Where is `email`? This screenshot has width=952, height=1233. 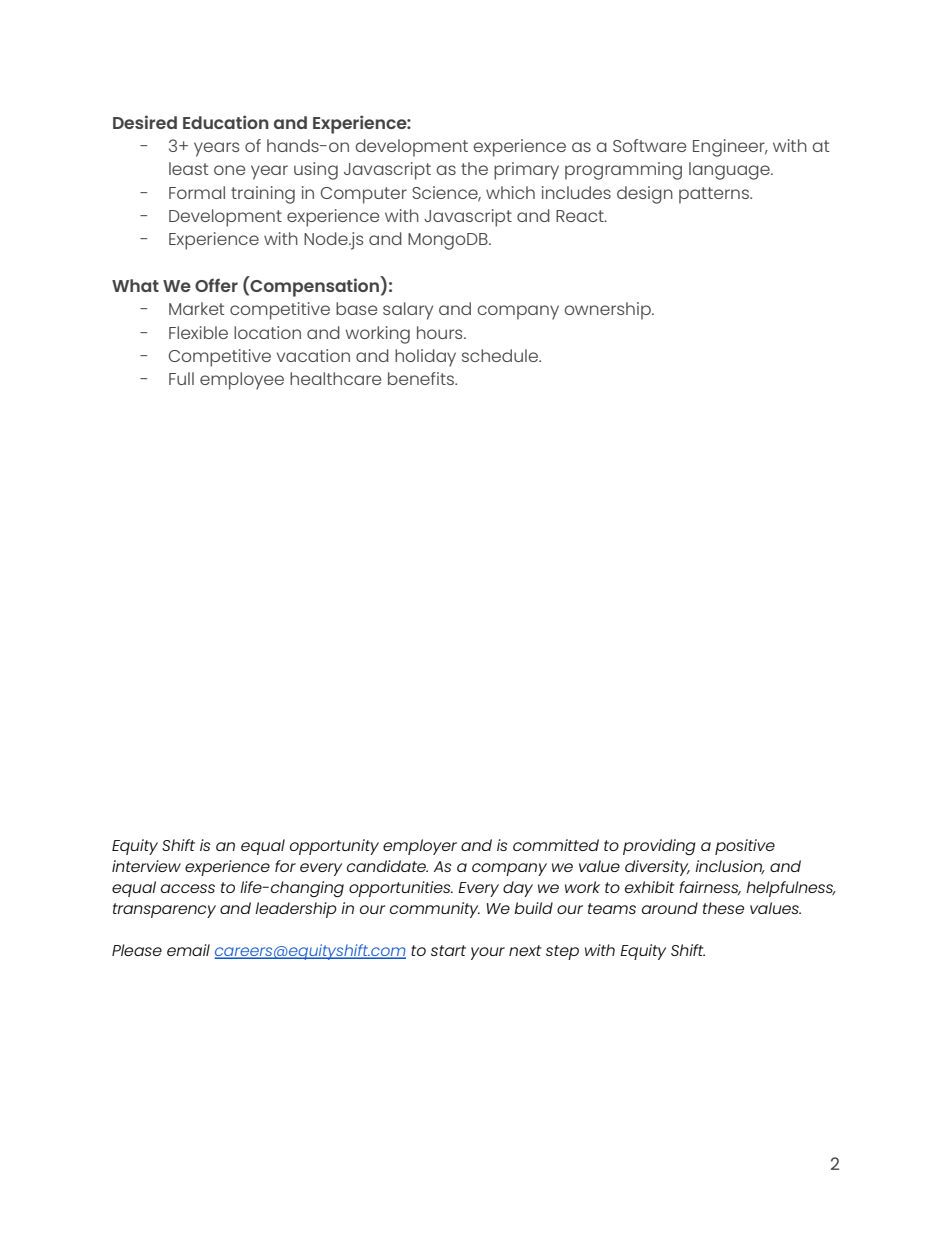 email is located at coordinates (188, 950).
